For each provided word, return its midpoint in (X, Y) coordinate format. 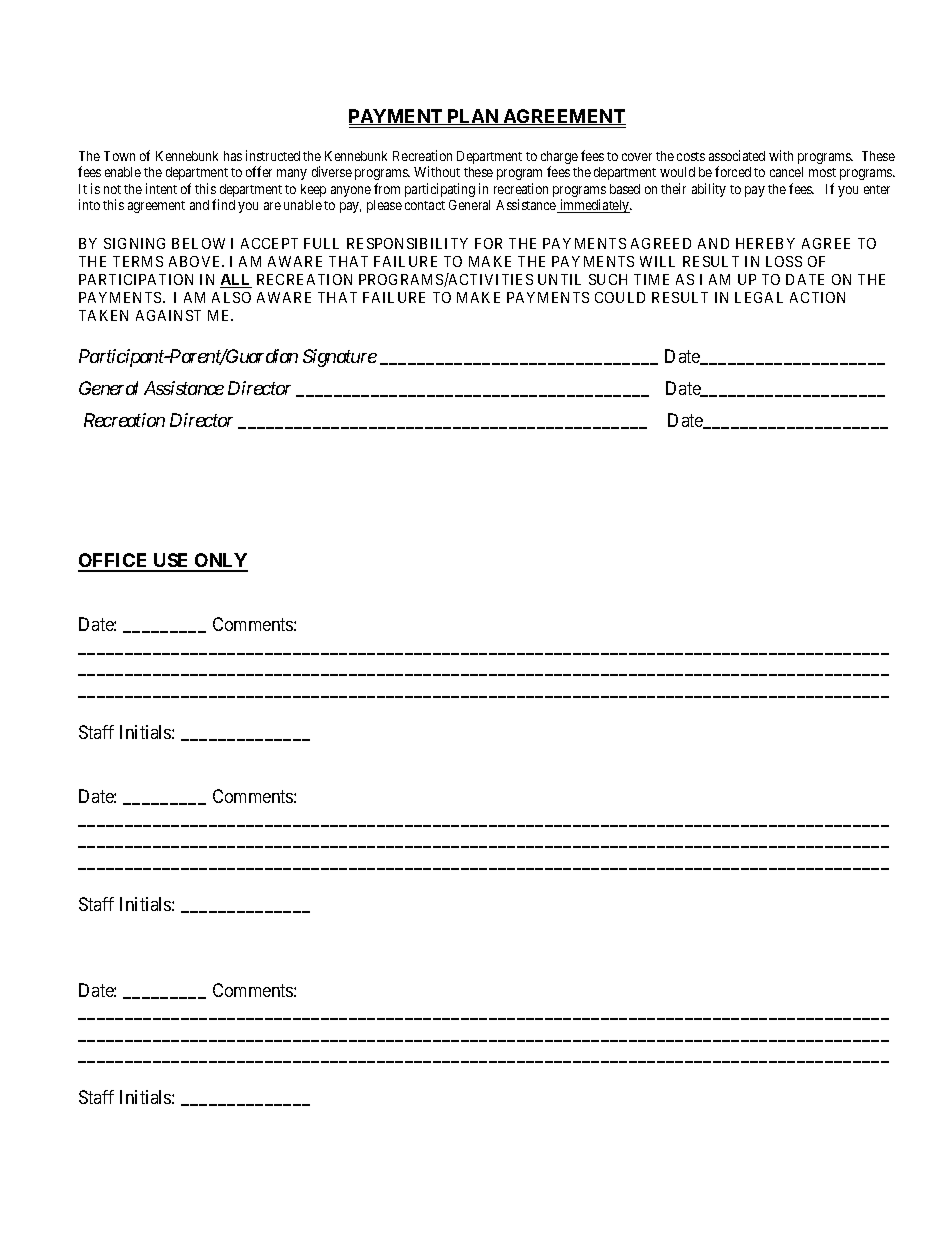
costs (691, 156)
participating (440, 190)
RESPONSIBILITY (407, 243)
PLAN (473, 117)
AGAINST (168, 315)
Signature (340, 358)
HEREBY (765, 243)
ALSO (231, 297)
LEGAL (759, 297)
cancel (786, 172)
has (233, 156)
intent (161, 188)
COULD (620, 297)
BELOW (198, 243)
